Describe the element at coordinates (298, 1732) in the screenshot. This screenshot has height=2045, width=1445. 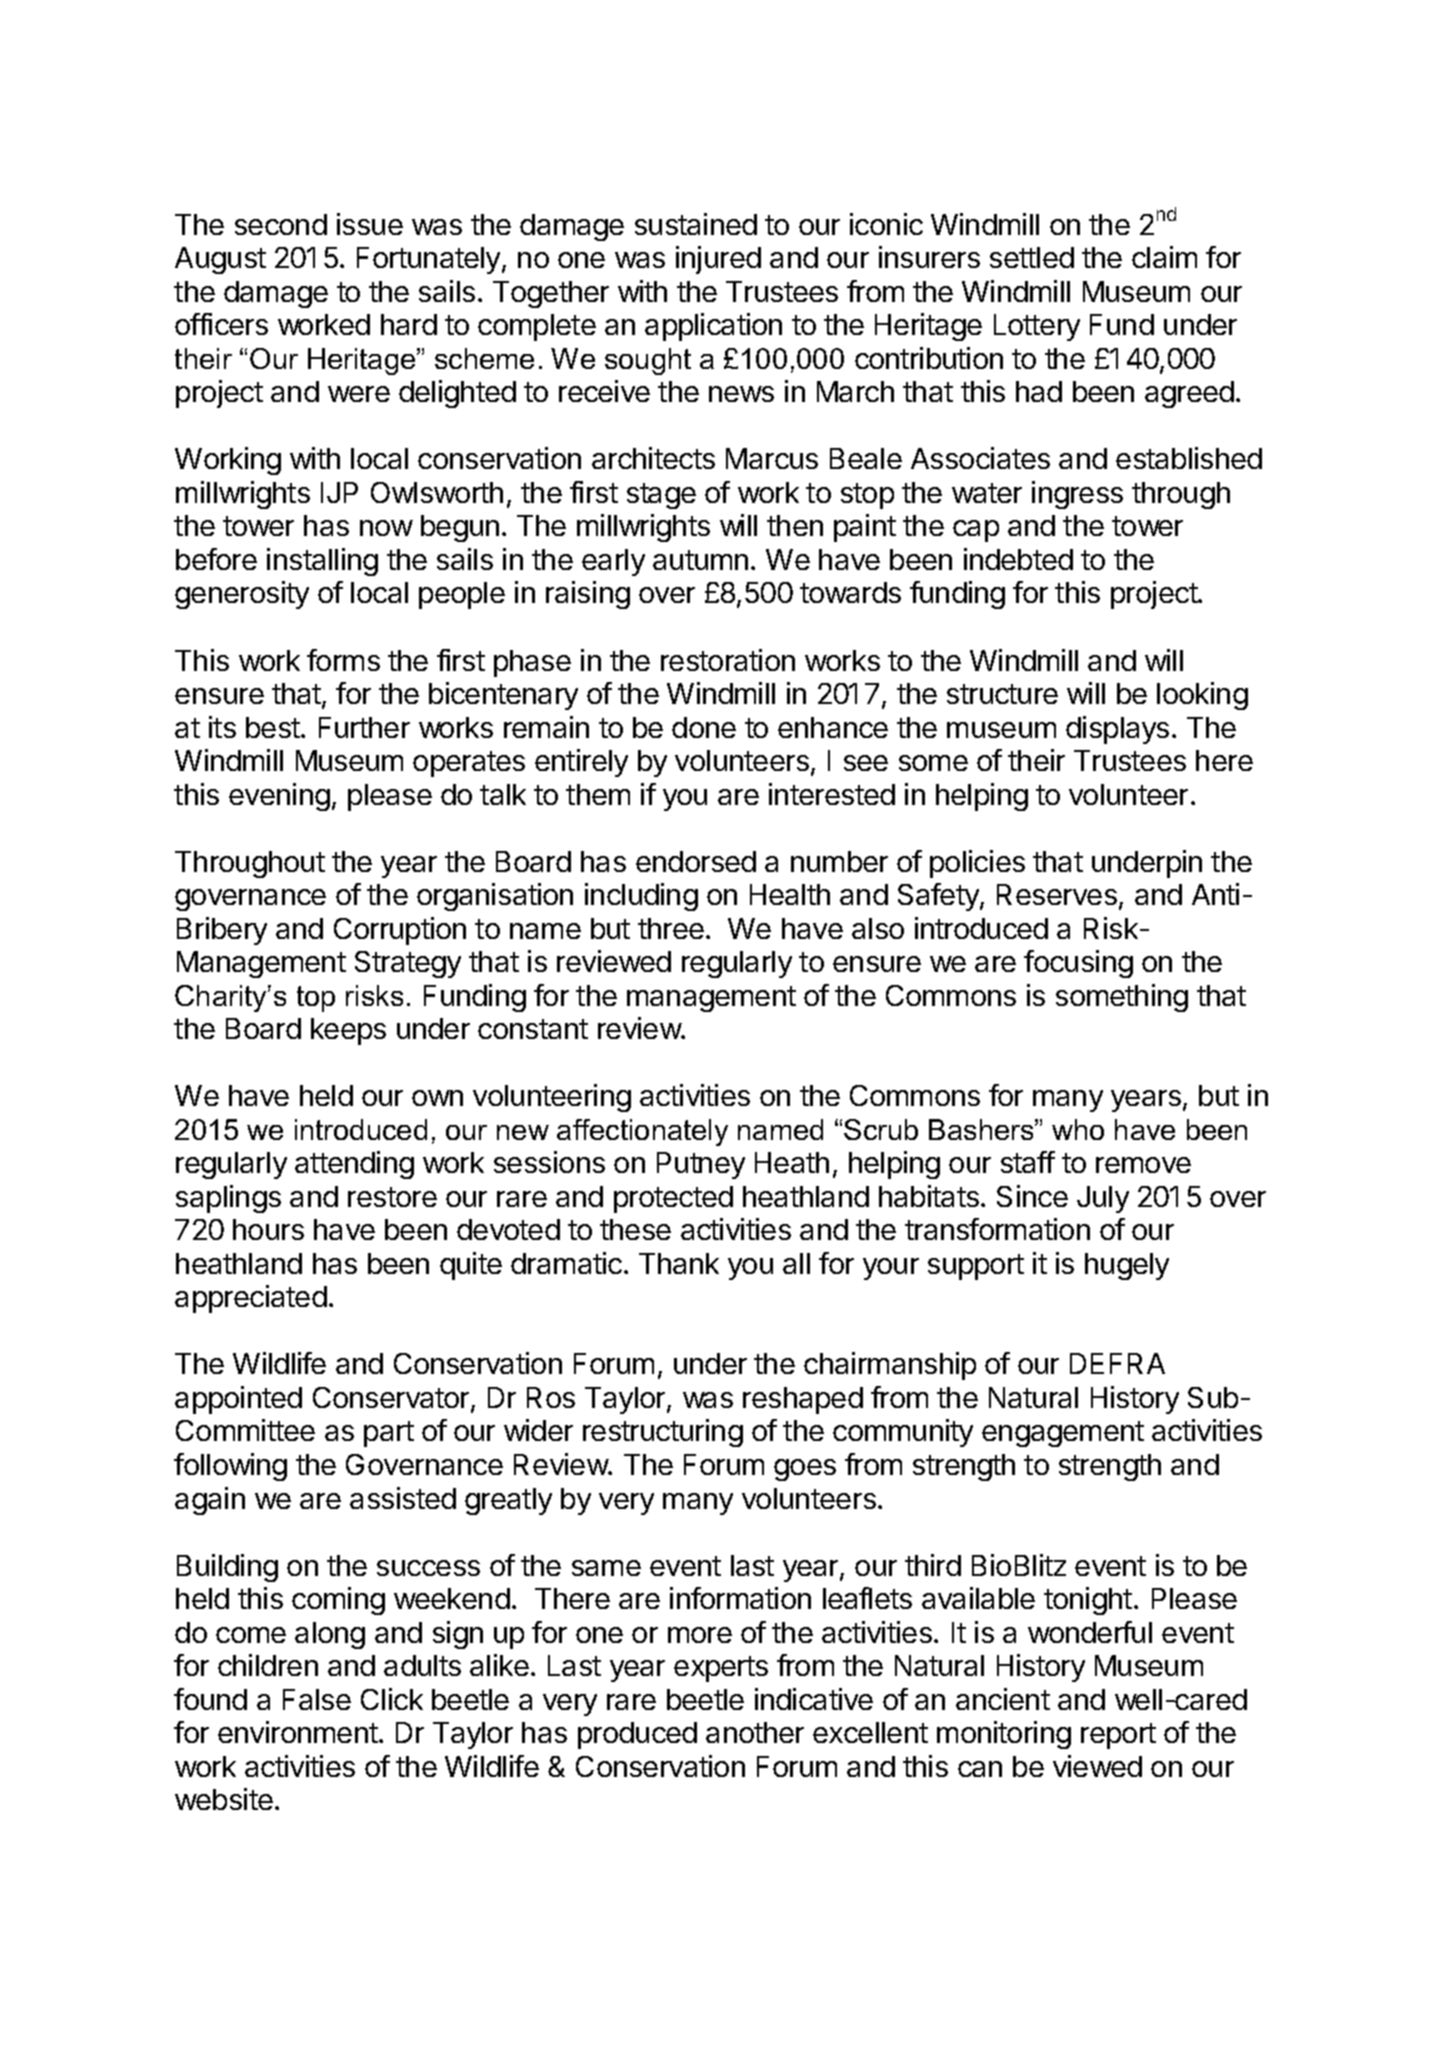
I see `environment` at that location.
